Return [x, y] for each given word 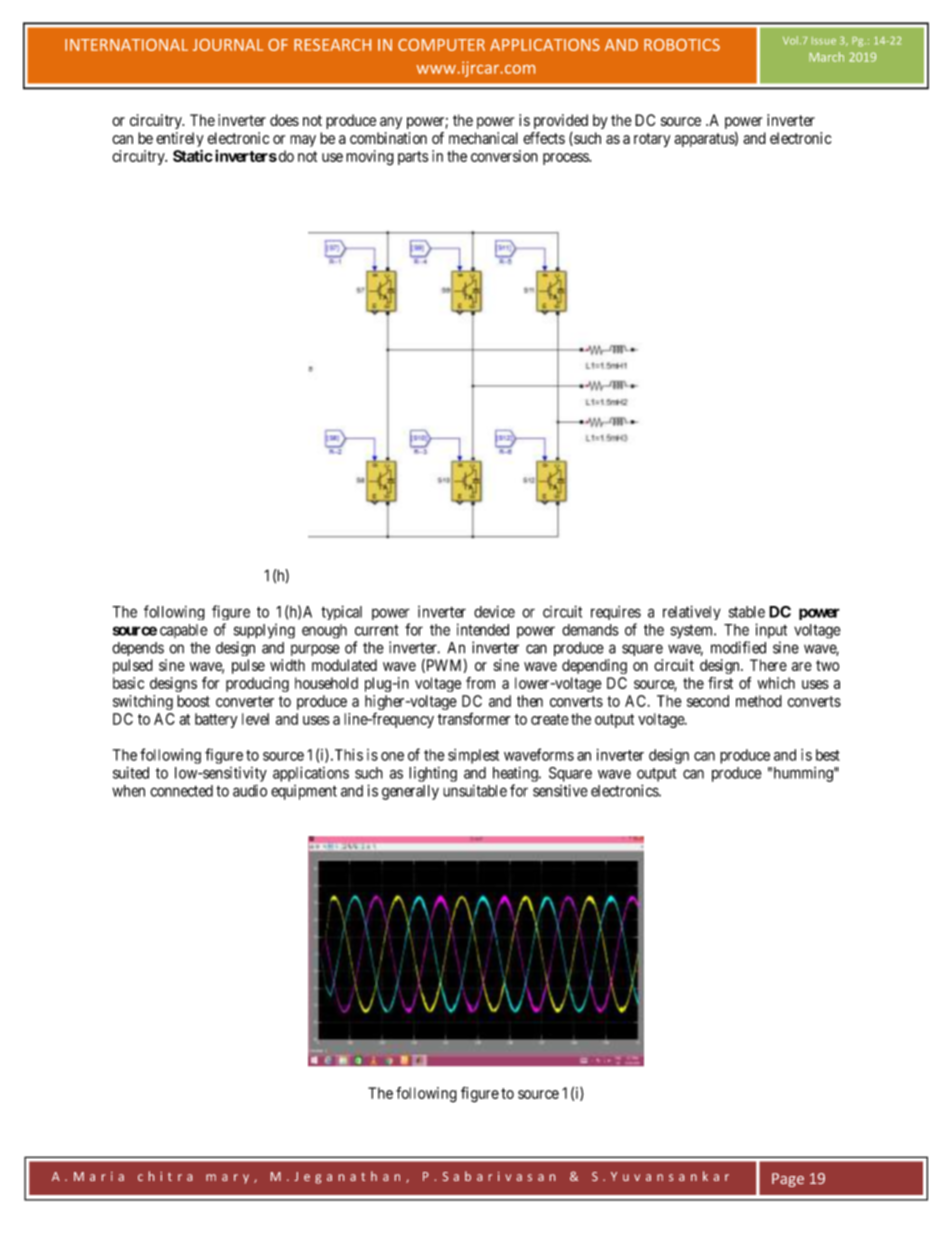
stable [747, 612]
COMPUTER [441, 45]
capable [184, 631]
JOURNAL [228, 45]
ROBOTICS [682, 45]
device [494, 612]
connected [181, 791]
